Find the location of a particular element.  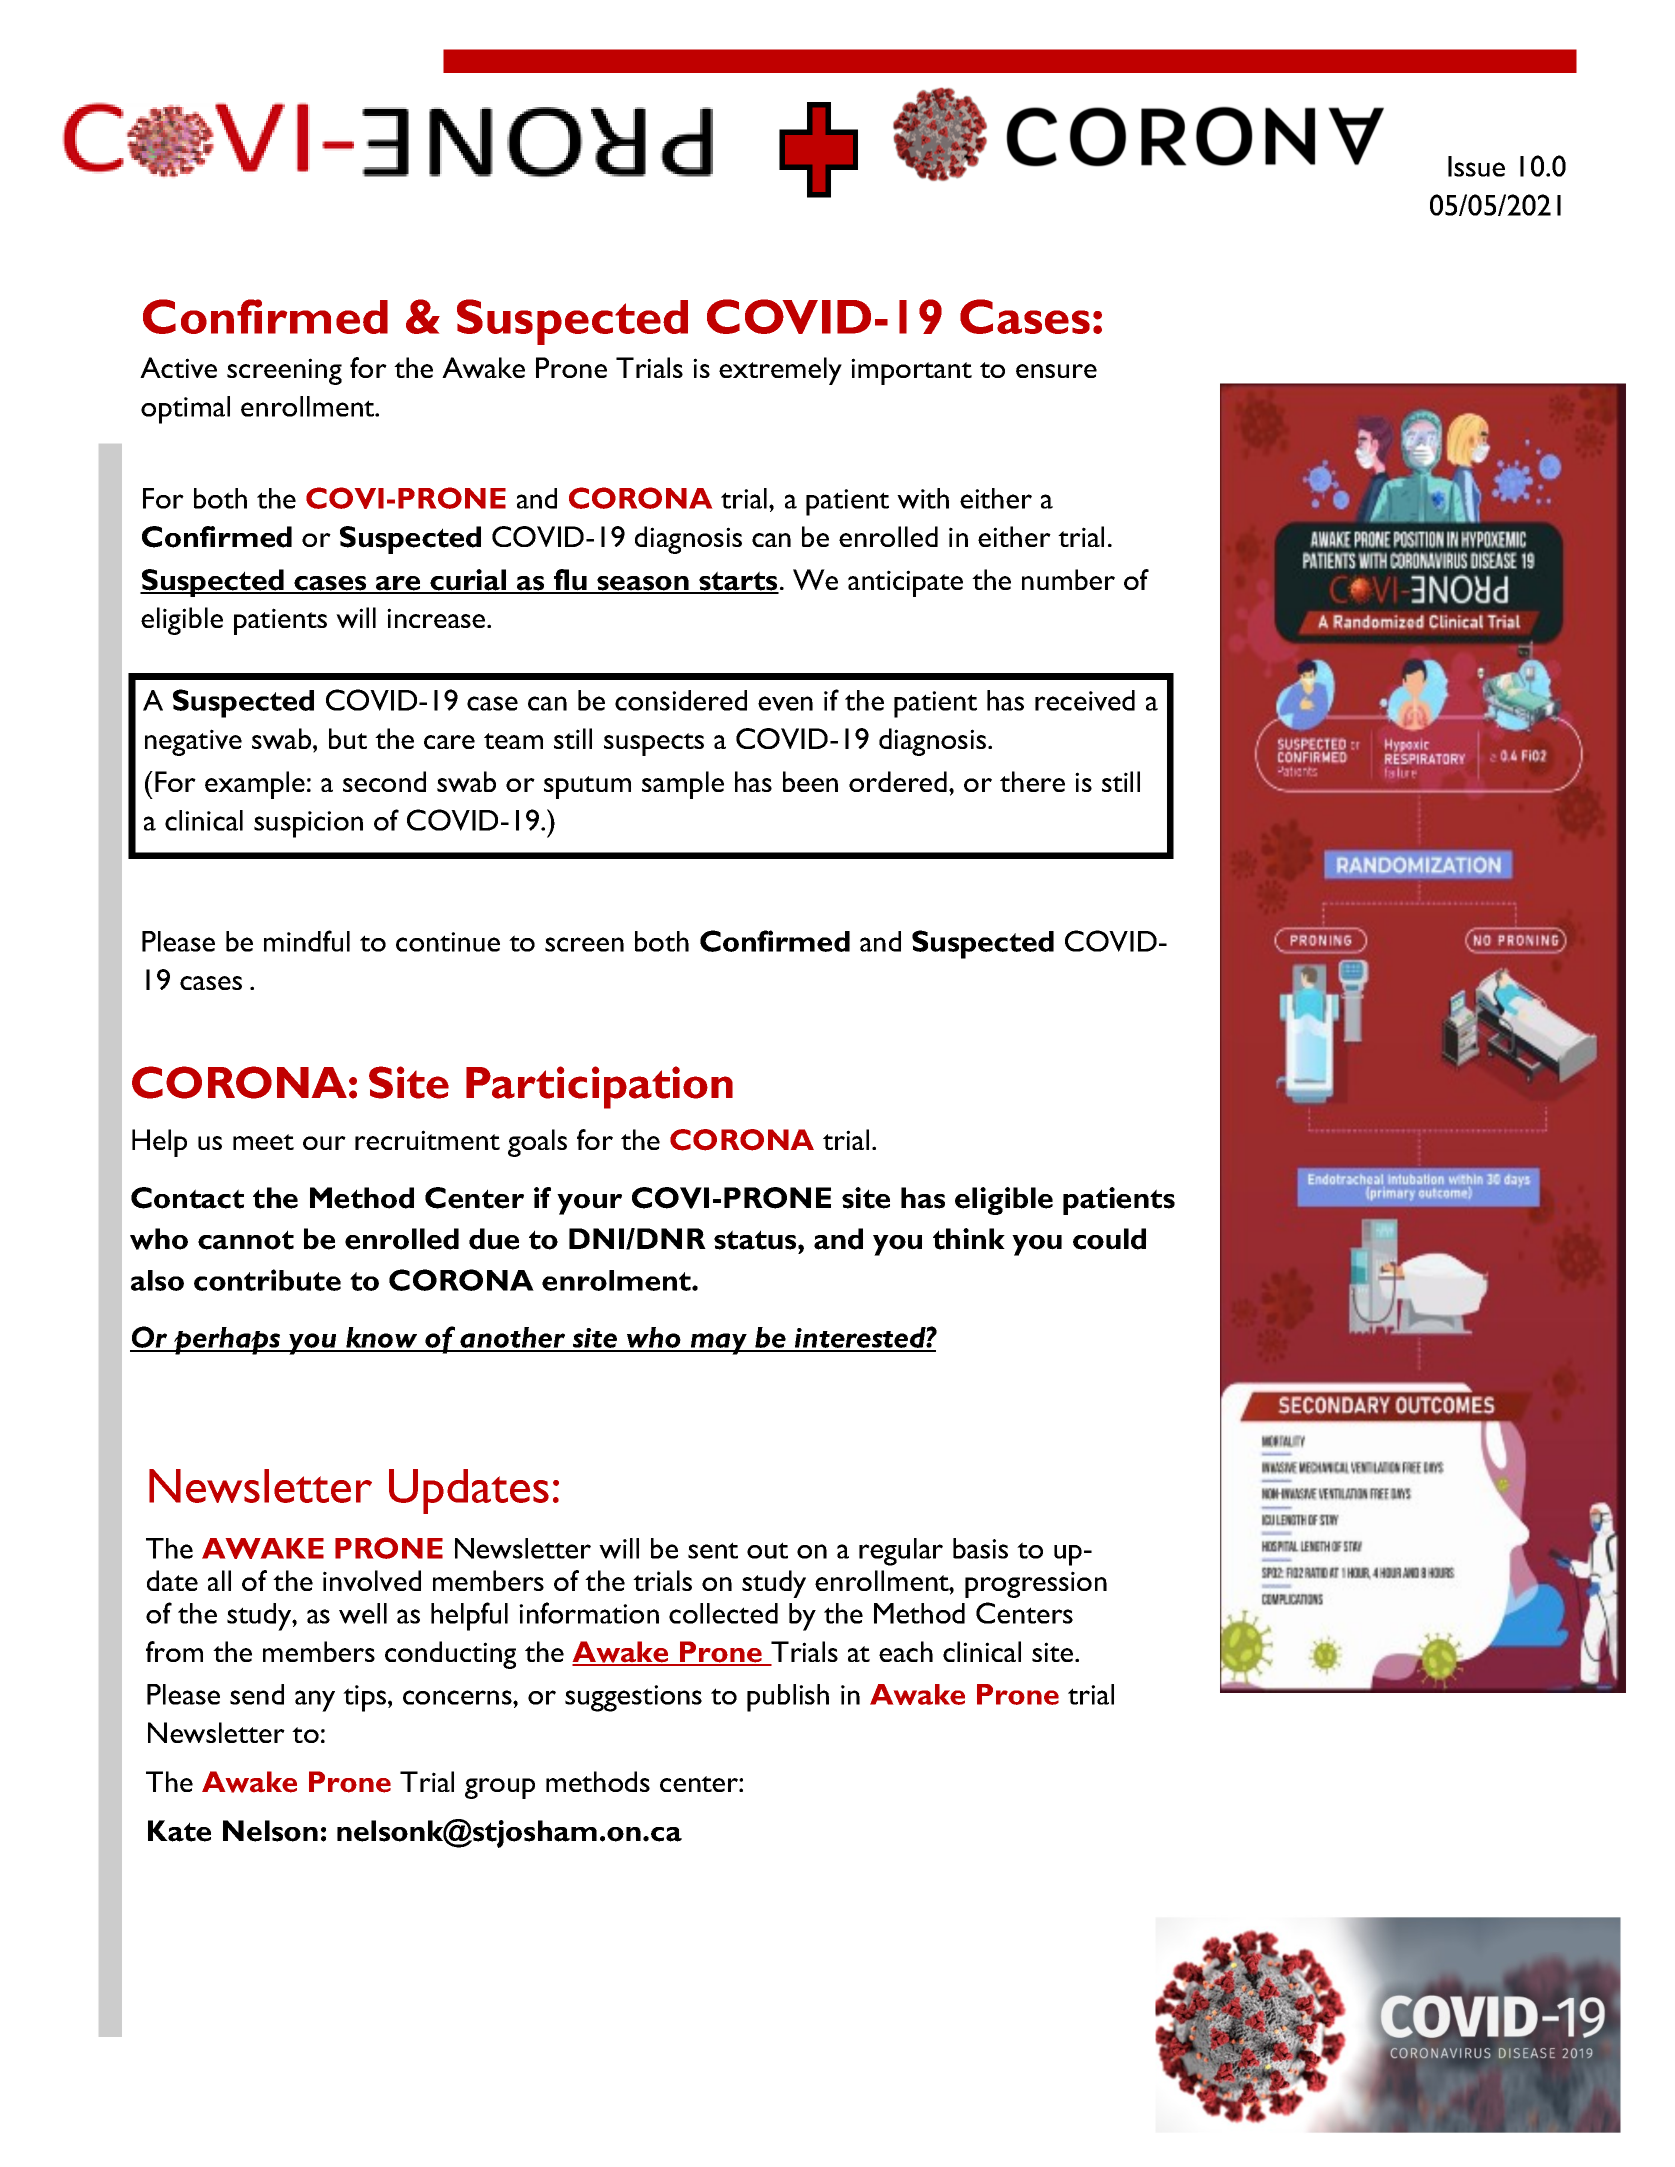

extremely is located at coordinates (780, 371).
